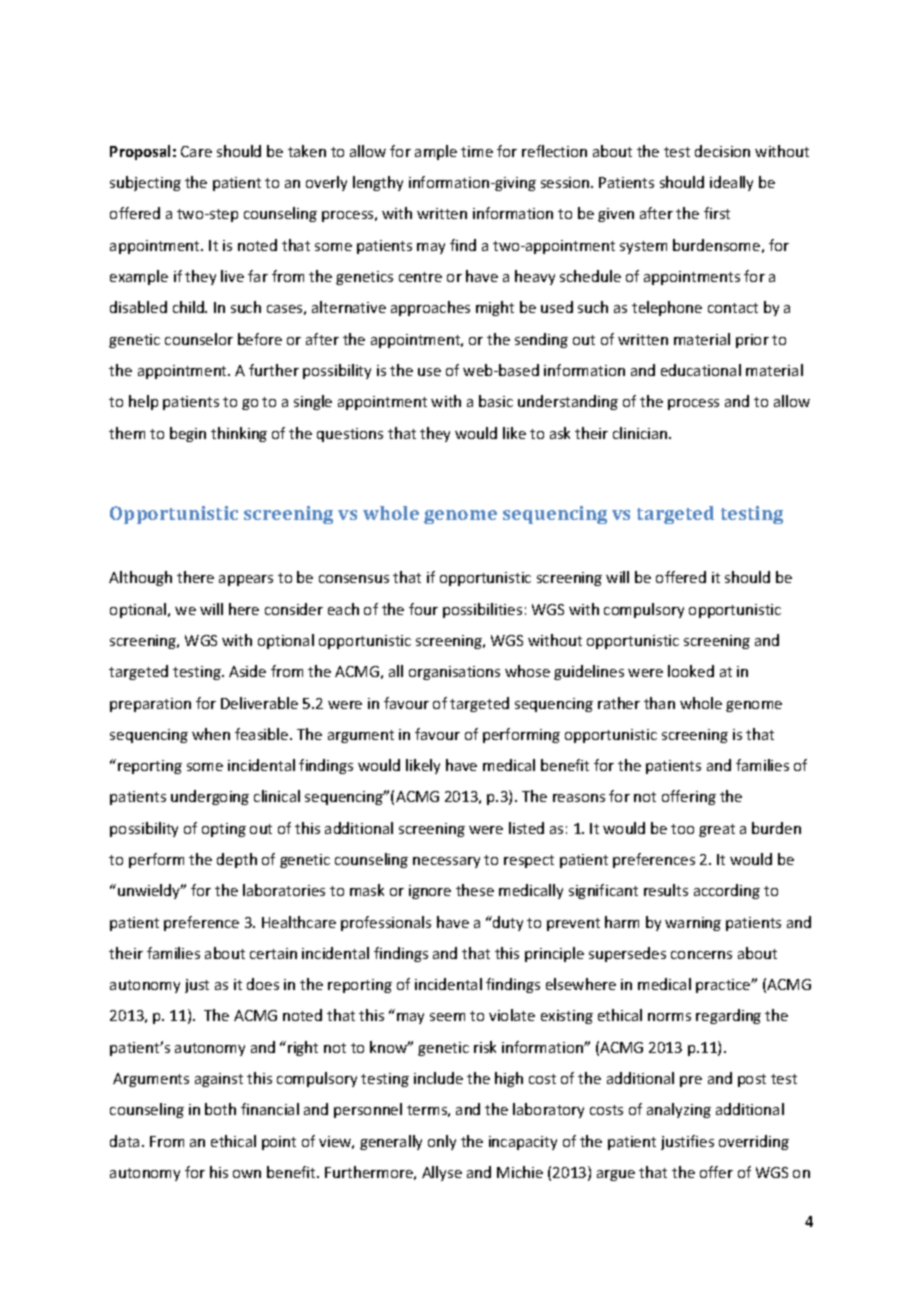  I want to click on both, so click(220, 1109).
